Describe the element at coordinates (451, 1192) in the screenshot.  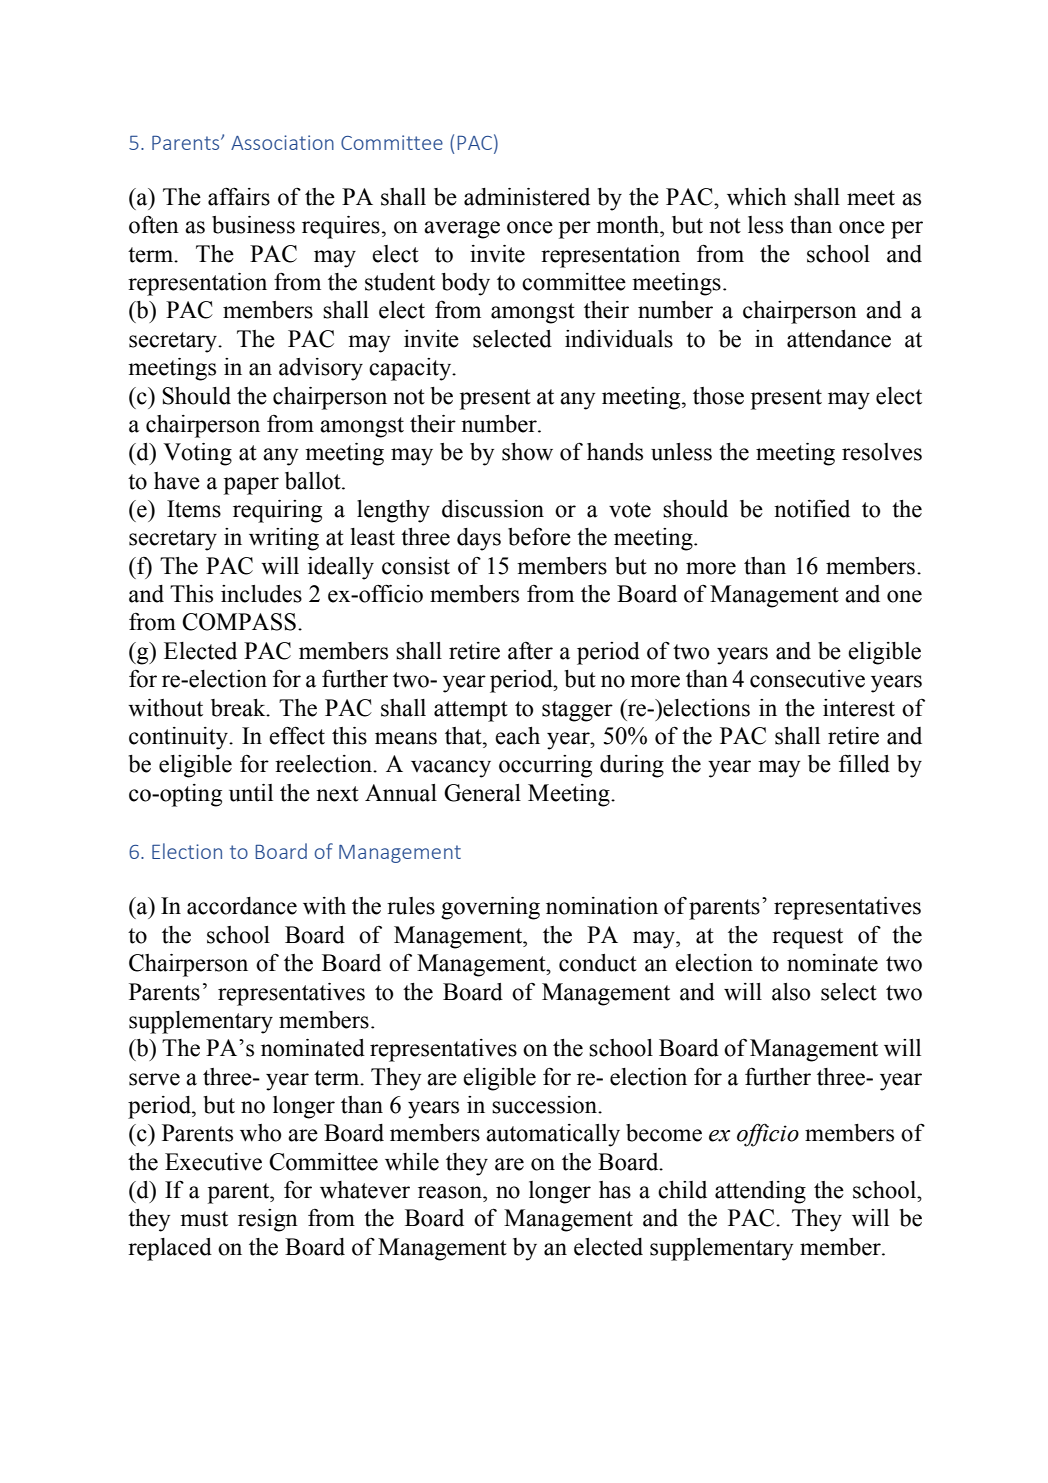
I see `reason` at that location.
